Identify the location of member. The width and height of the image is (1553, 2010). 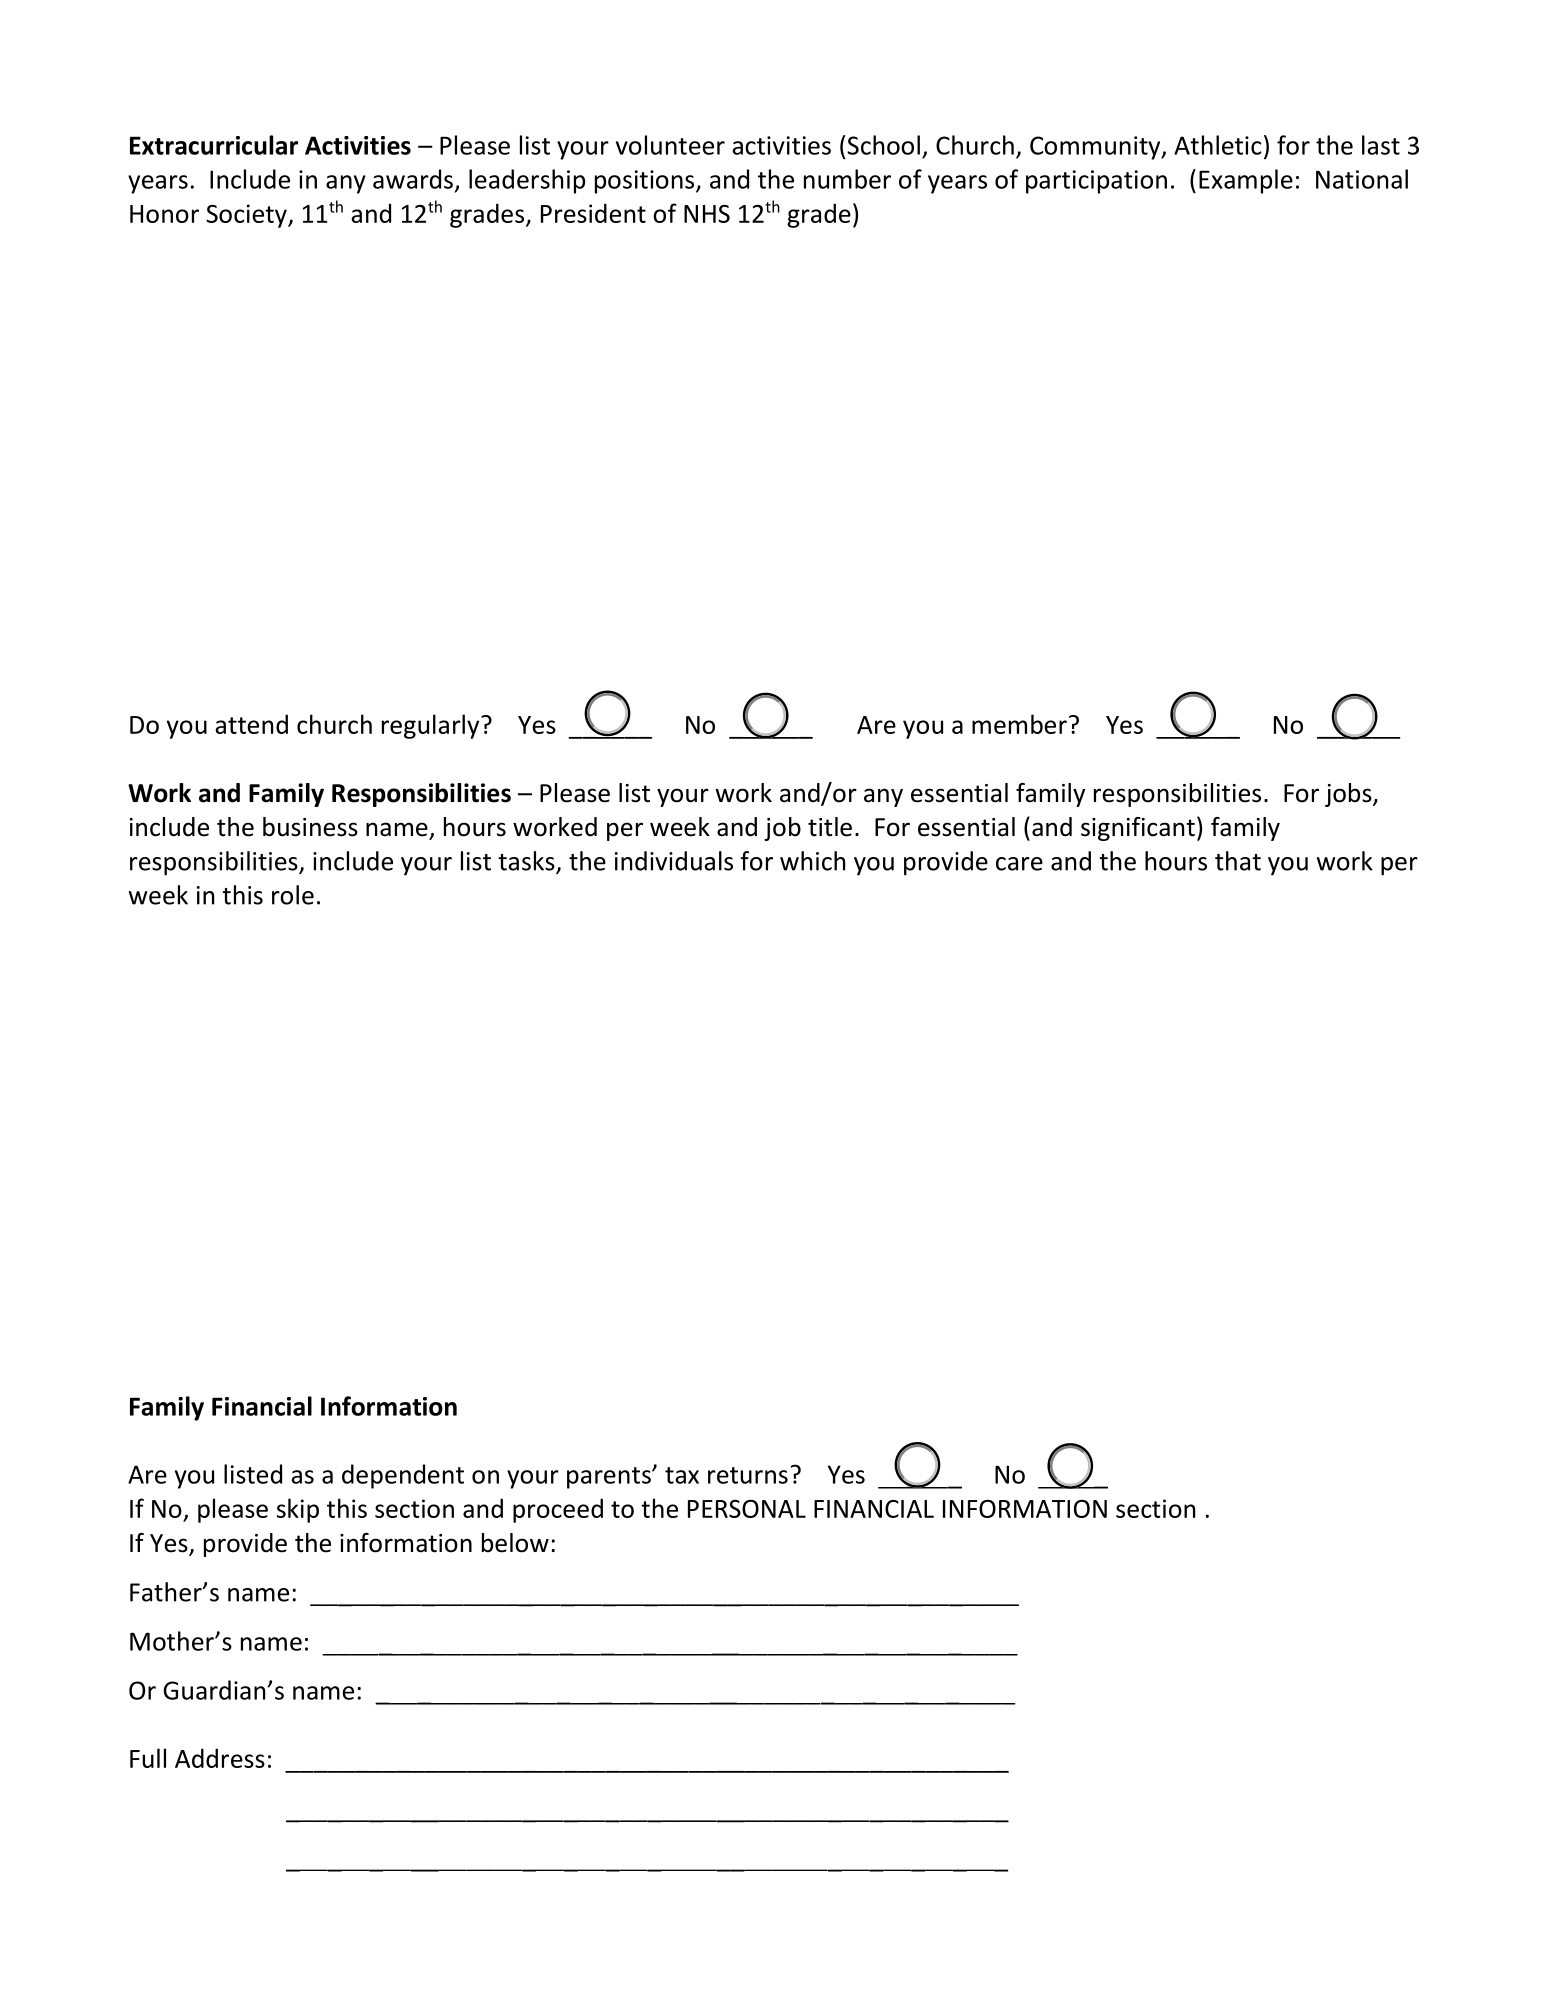
(1019, 724).
